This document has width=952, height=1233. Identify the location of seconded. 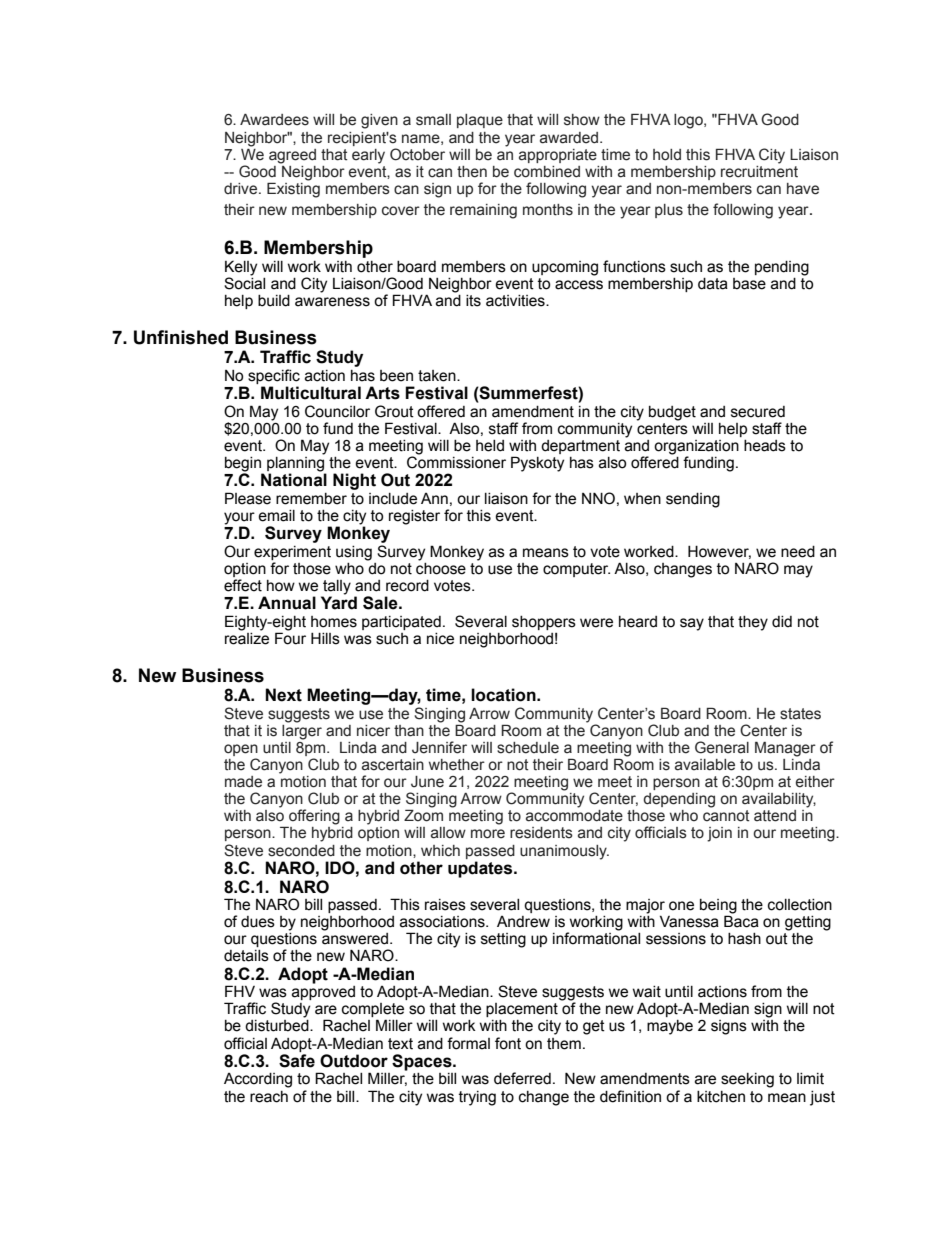
(301, 851).
